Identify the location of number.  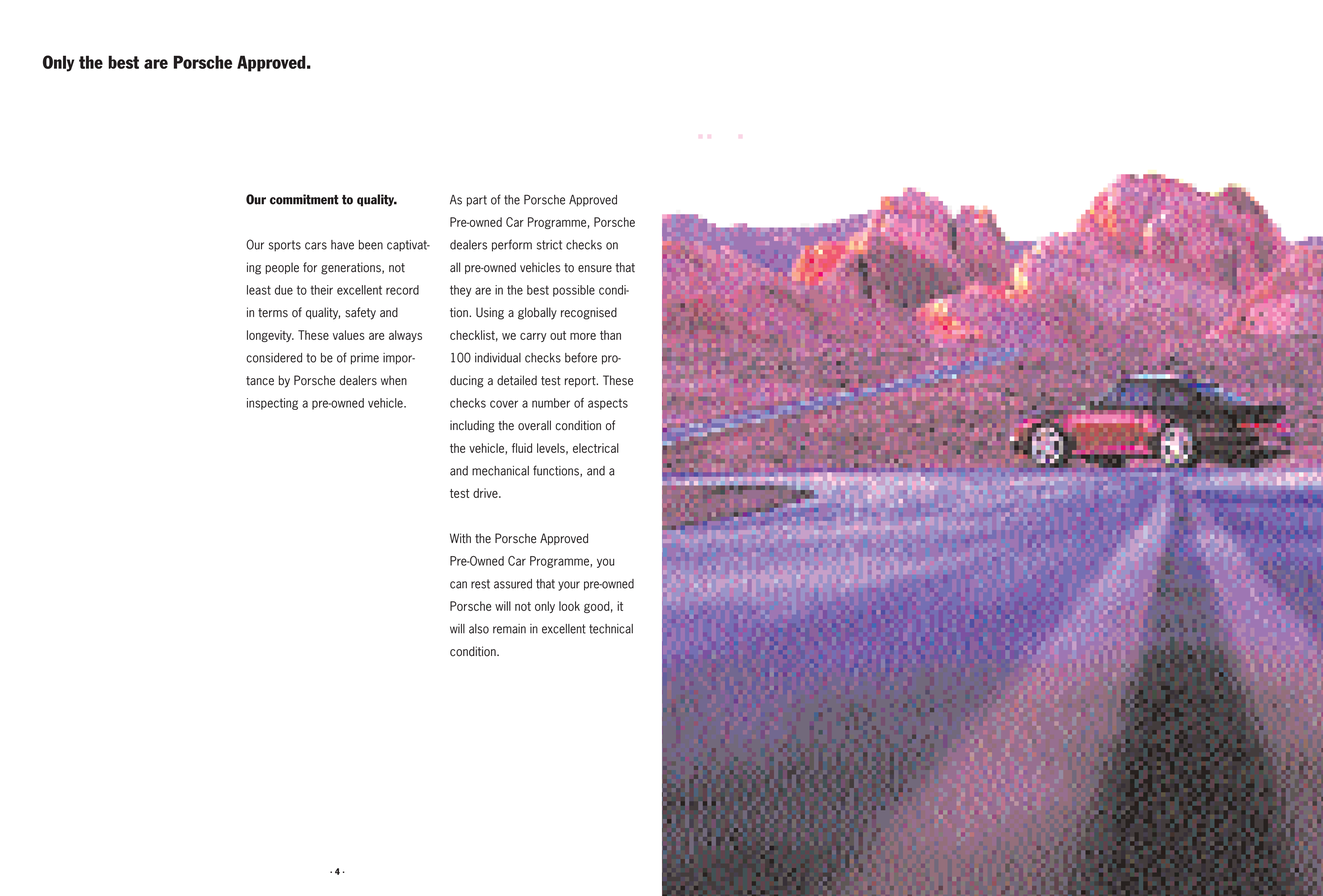
(551, 403).
